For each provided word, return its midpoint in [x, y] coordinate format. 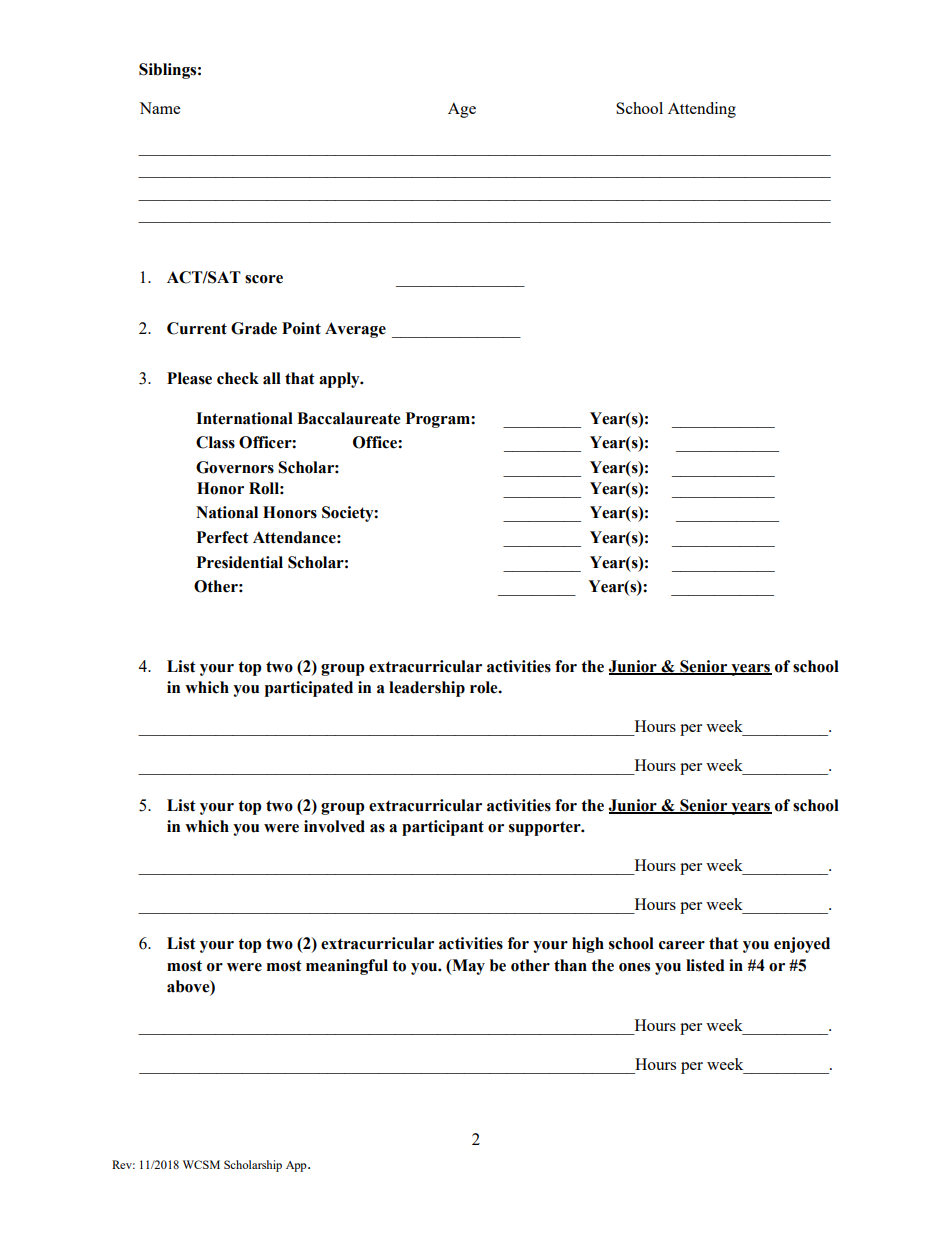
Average [355, 330]
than [570, 965]
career [682, 945]
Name [159, 108]
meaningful [347, 967]
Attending [702, 110]
